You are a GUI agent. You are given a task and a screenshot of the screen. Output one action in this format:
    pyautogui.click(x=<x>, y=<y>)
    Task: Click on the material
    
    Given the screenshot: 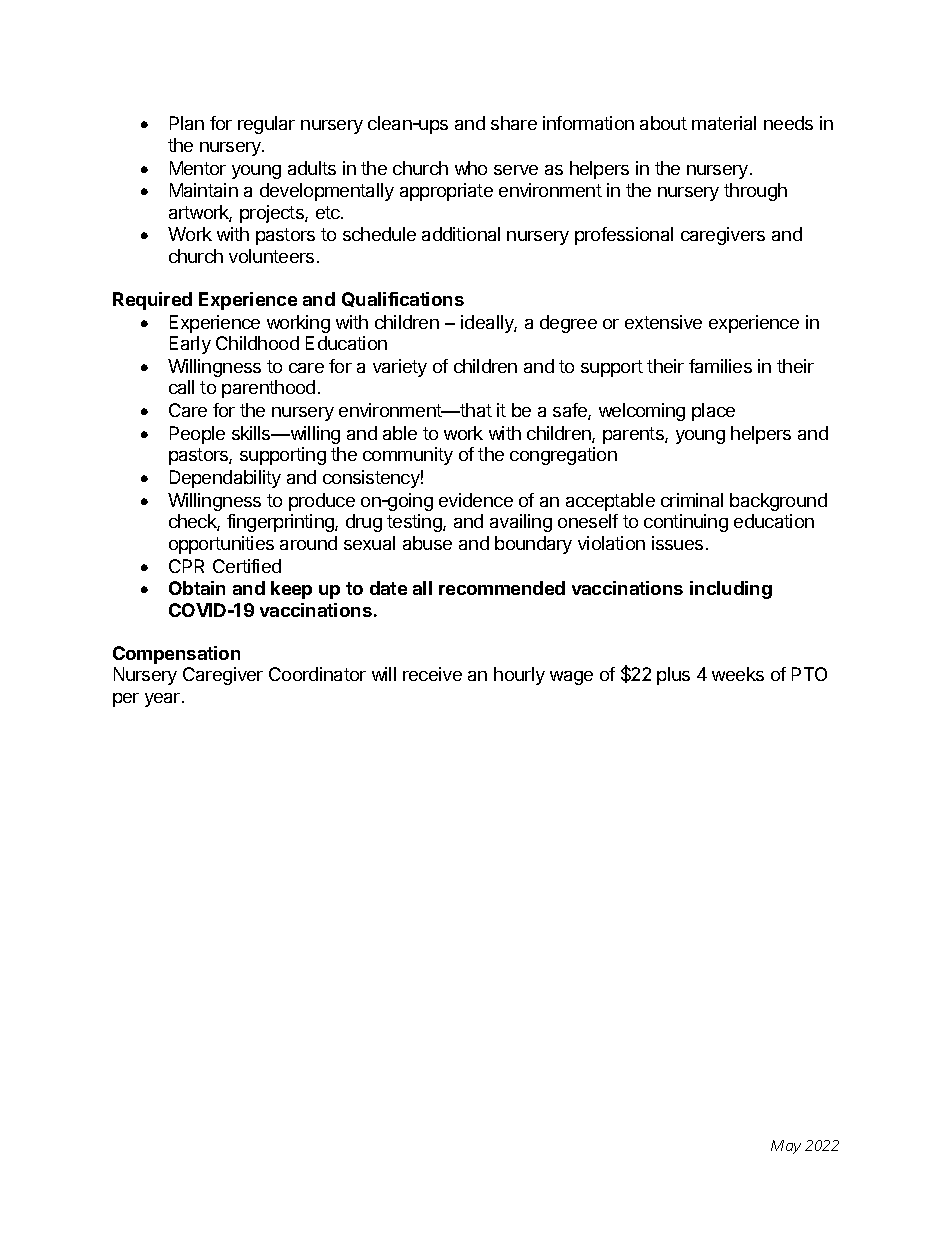 What is the action you would take?
    pyautogui.click(x=724, y=123)
